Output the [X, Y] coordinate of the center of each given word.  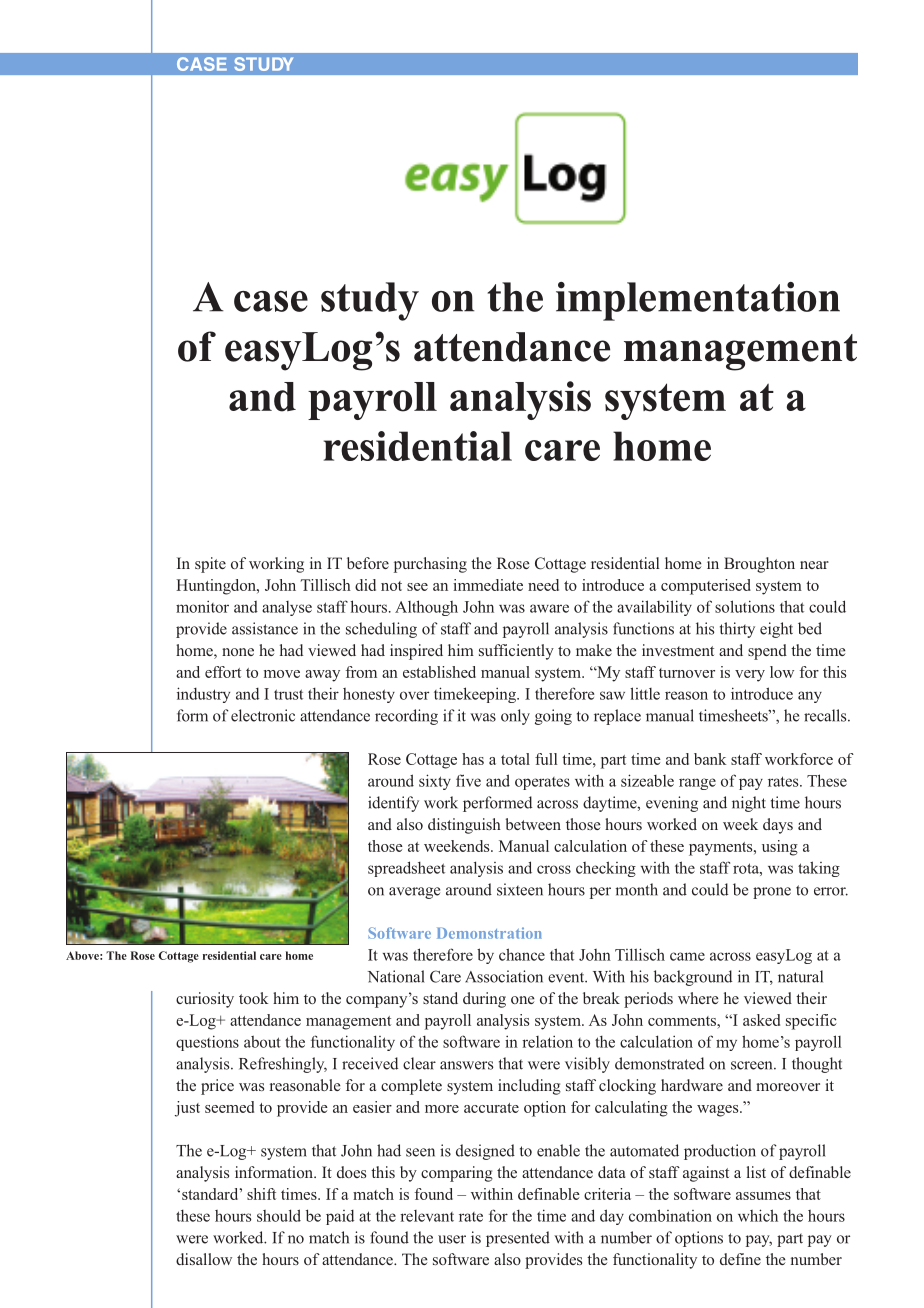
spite [210, 565]
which [758, 1215]
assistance [265, 628]
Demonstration [489, 933]
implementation [698, 301]
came [687, 956]
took [253, 998]
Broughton [759, 565]
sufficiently [516, 652]
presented [518, 1239]
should [279, 1215]
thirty [737, 630]
